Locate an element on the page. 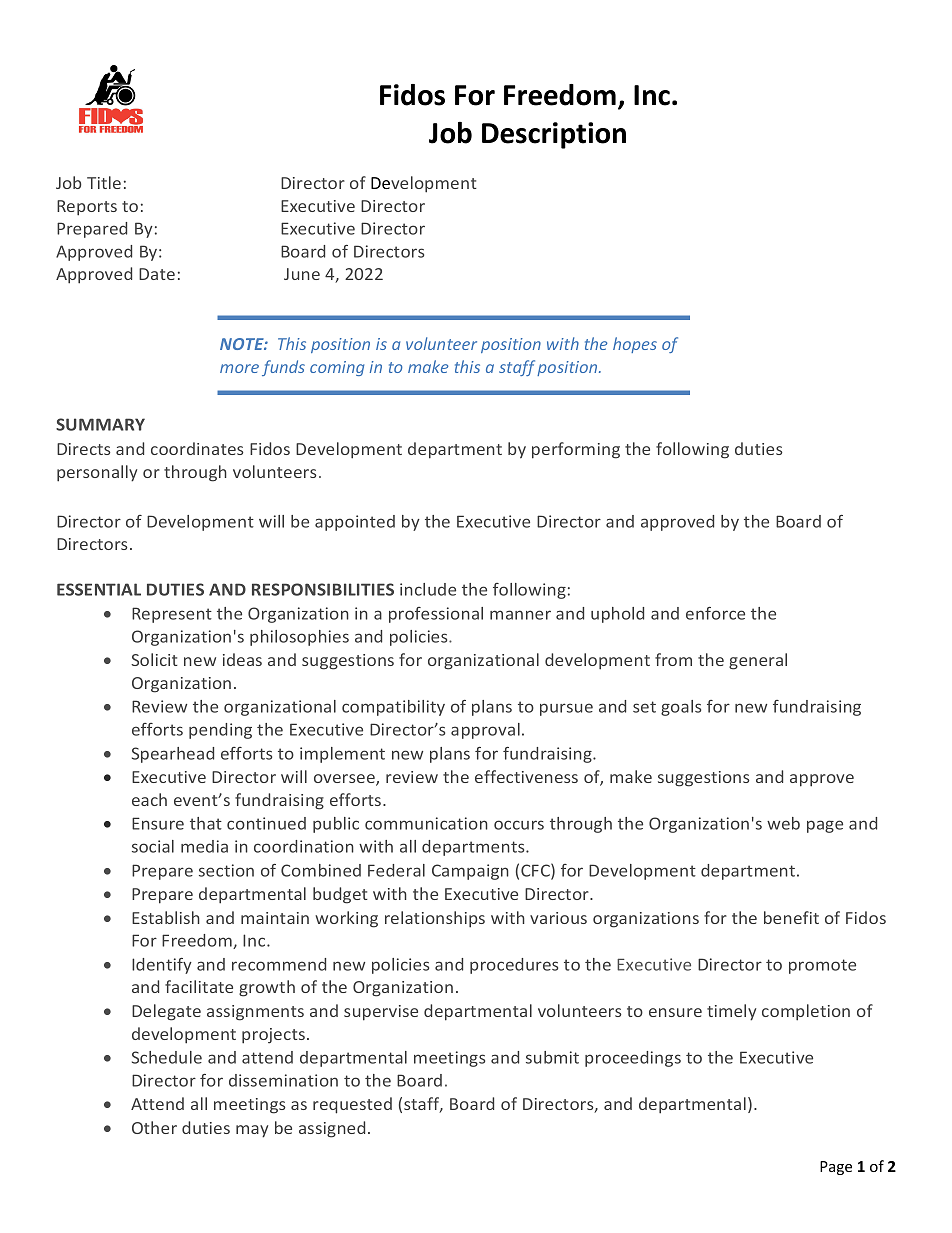 The width and height of the image is (952, 1233). Title is located at coordinates (104, 182).
